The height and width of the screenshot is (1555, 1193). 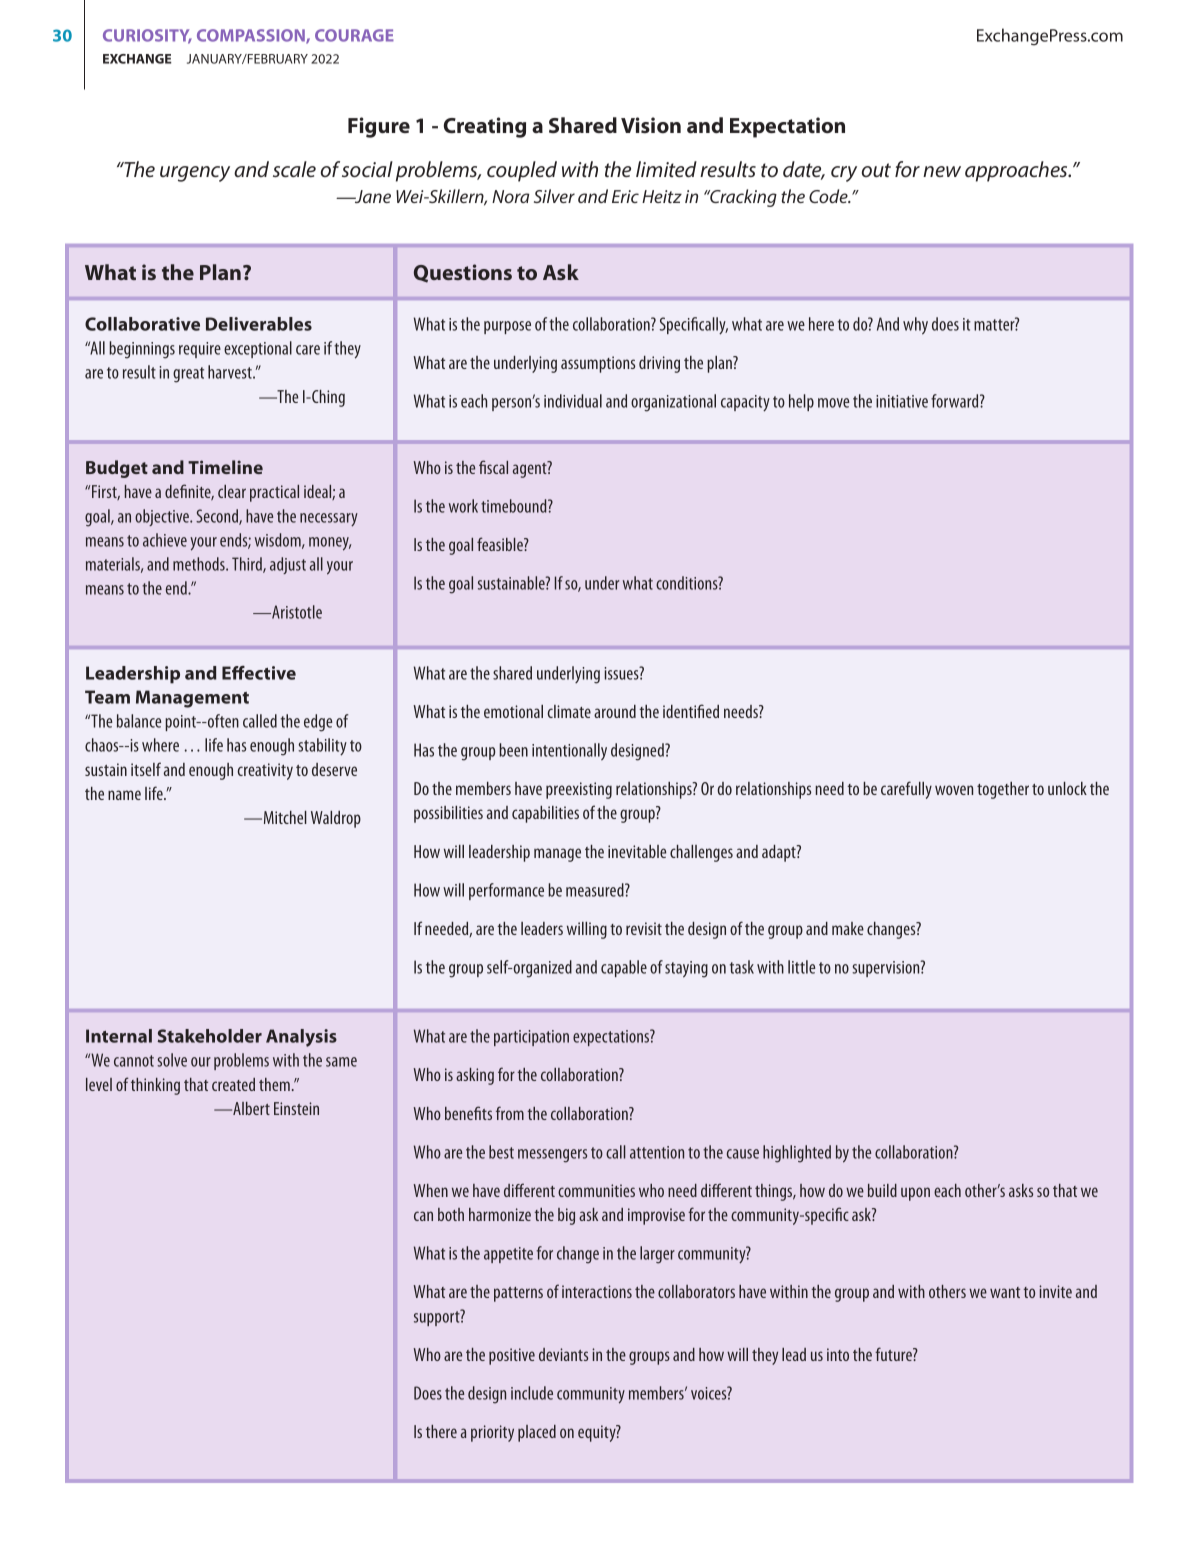 I want to click on initiative, so click(x=902, y=401).
